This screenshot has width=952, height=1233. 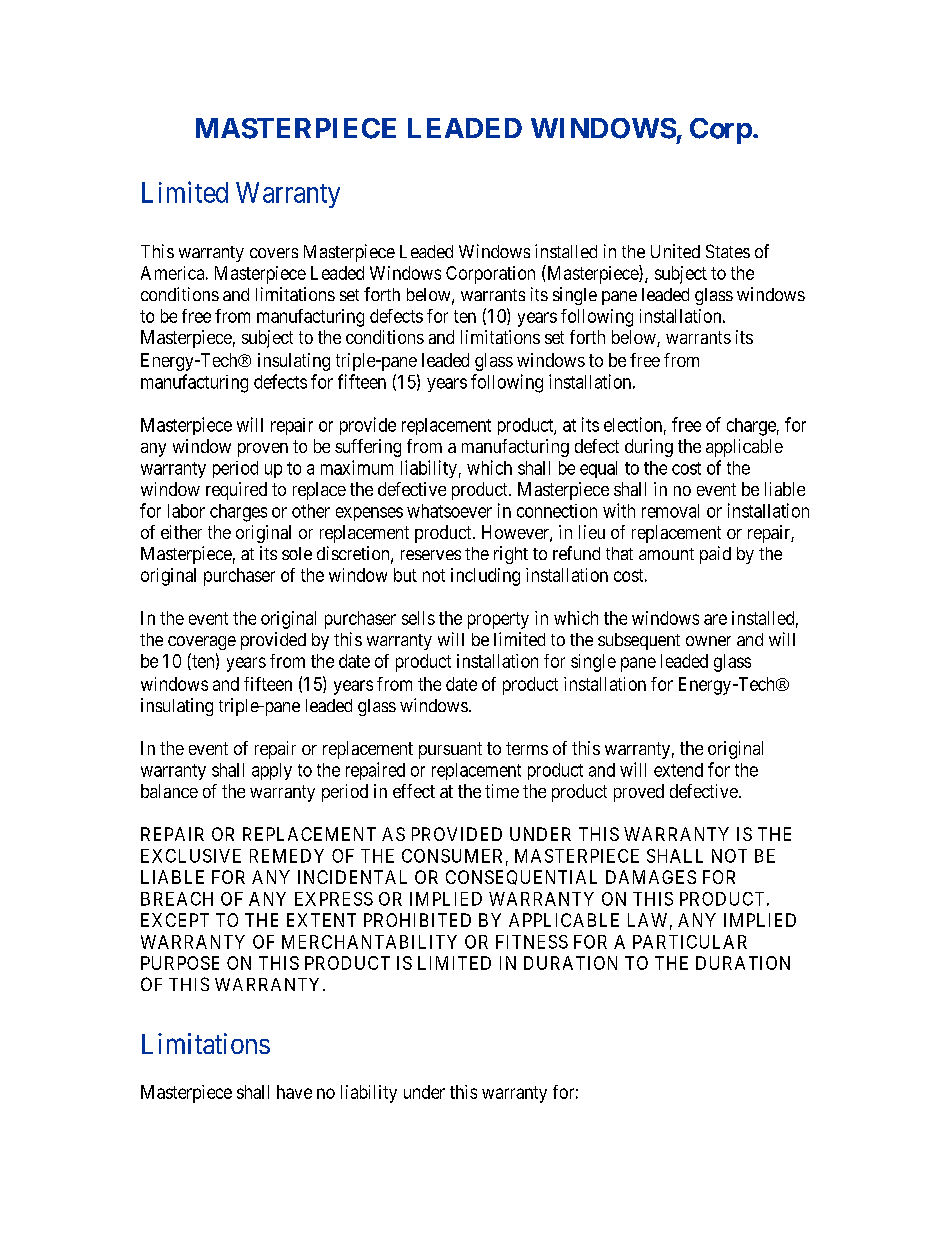 What do you see at coordinates (274, 253) in the screenshot?
I see `covers` at bounding box center [274, 253].
